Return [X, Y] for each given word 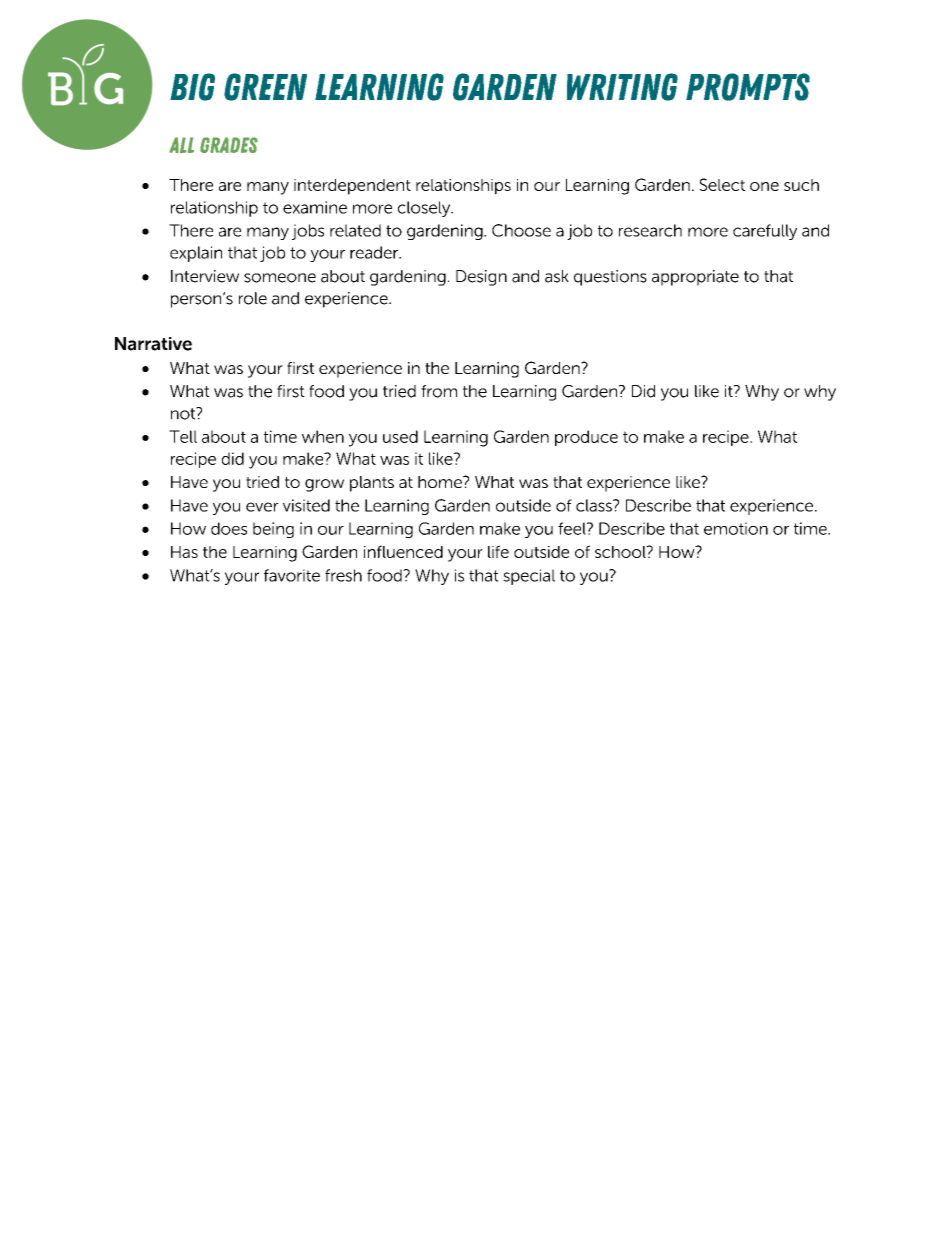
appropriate [695, 278]
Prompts [748, 87]
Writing [622, 87]
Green [265, 87]
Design [481, 278]
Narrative [153, 344]
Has [184, 552]
